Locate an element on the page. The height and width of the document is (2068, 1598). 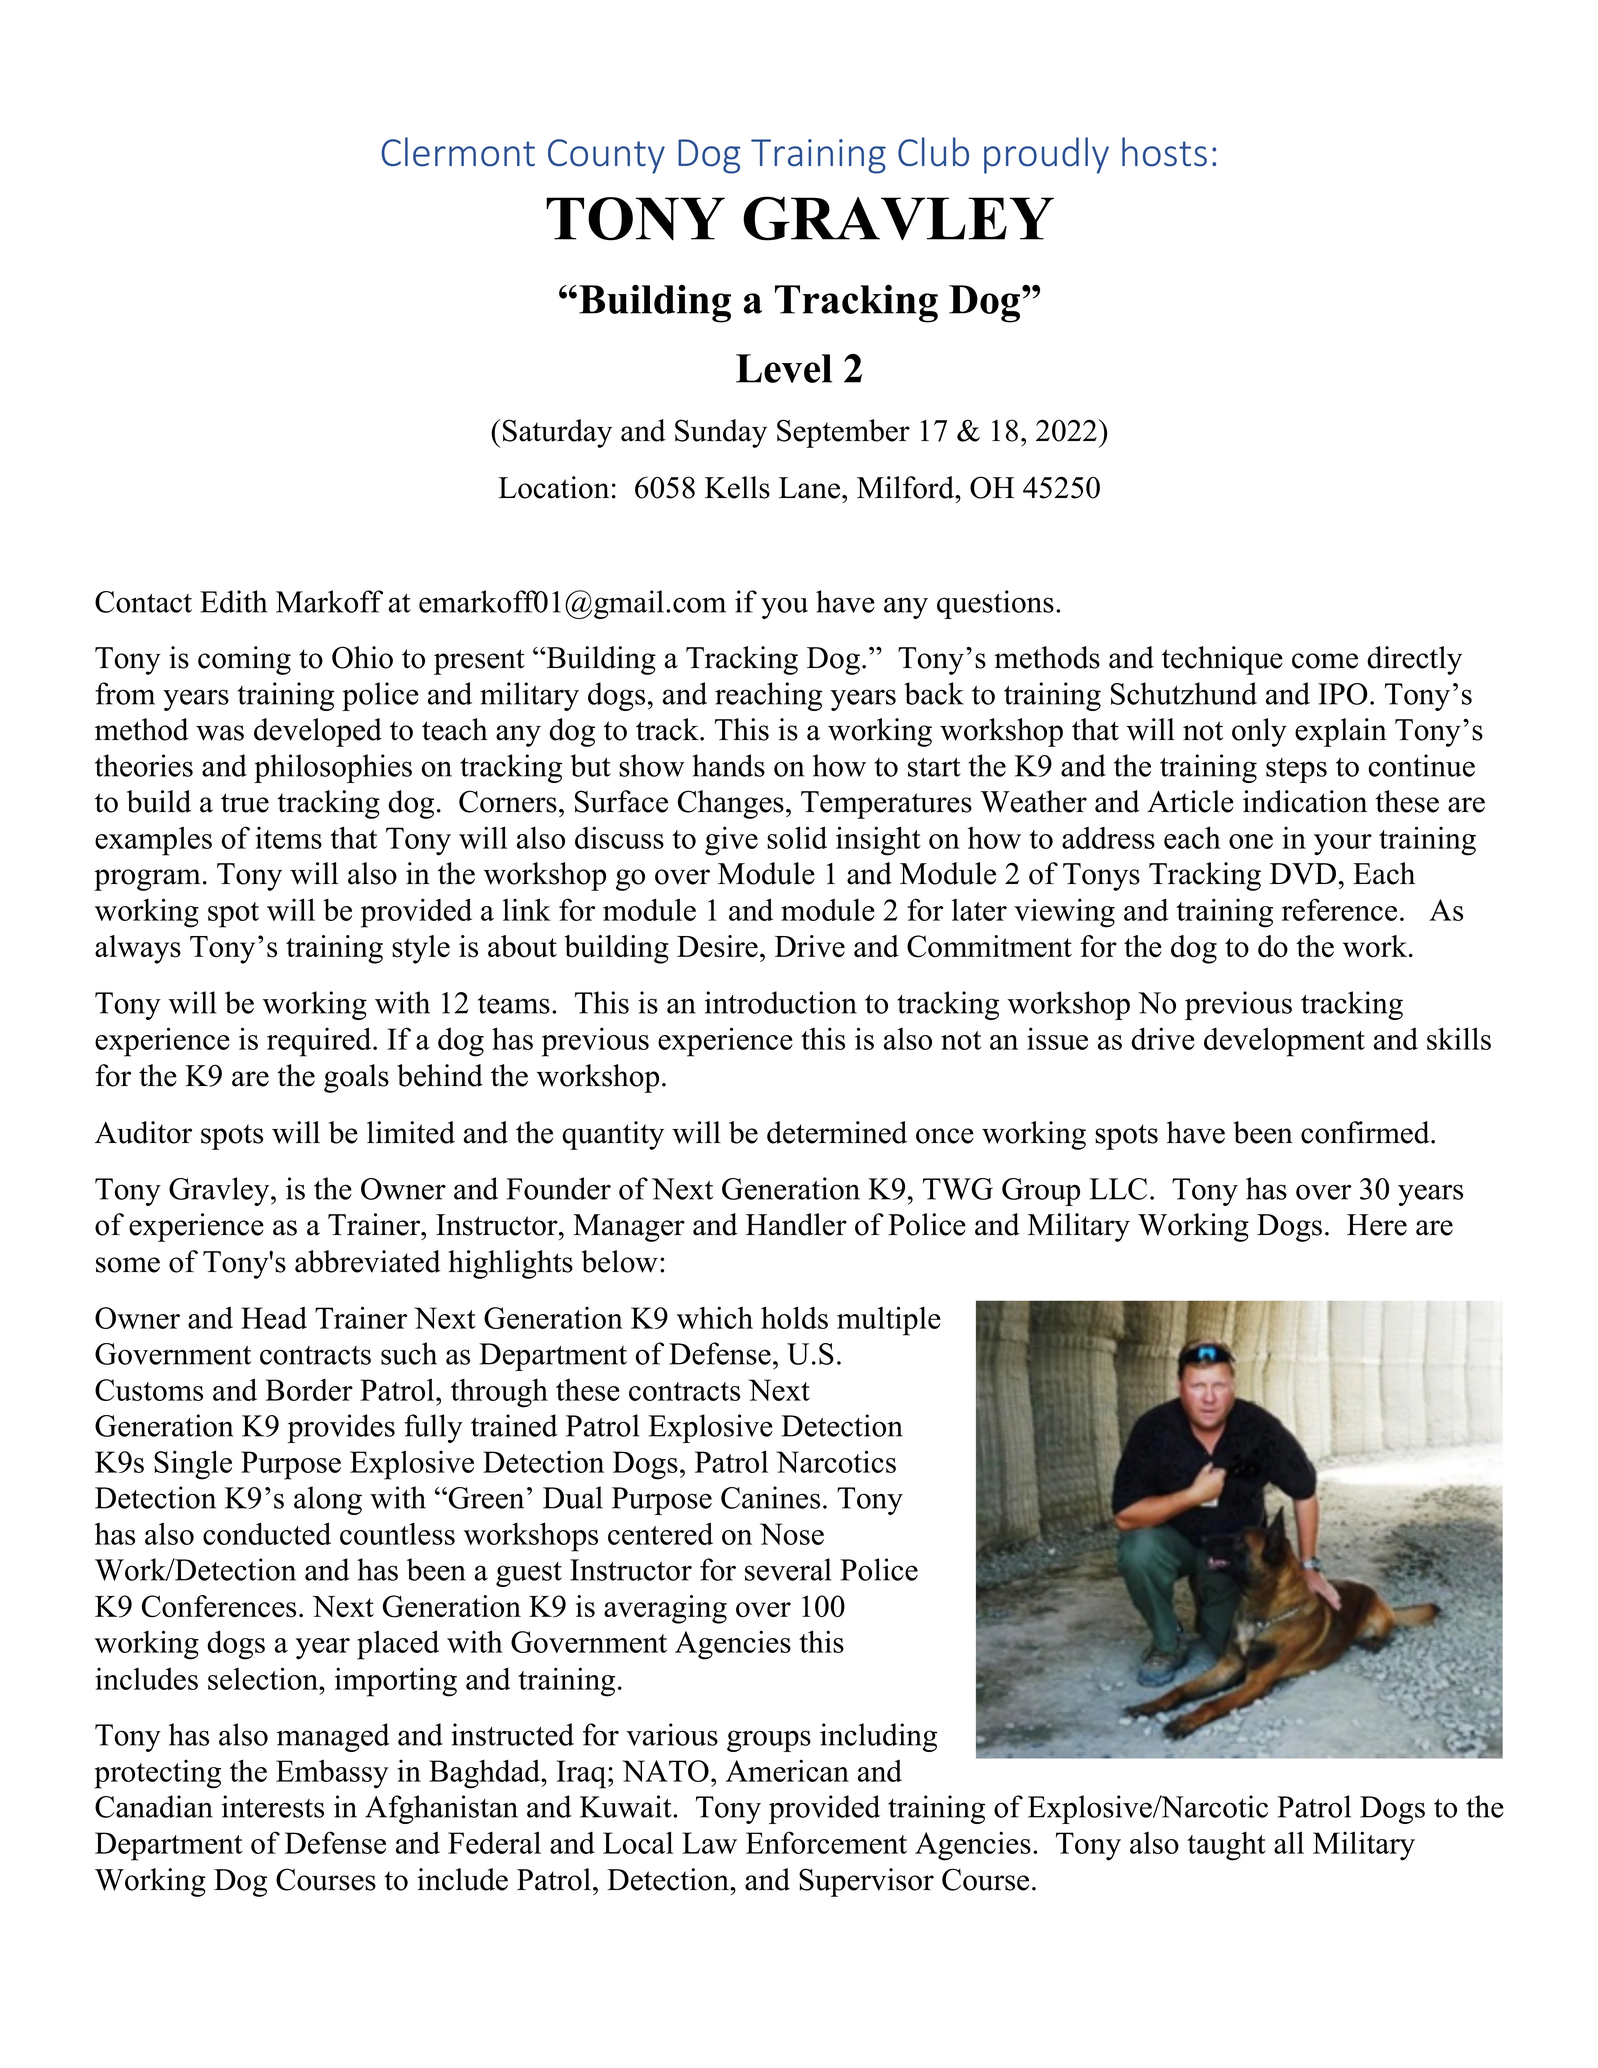
Club is located at coordinates (933, 152).
